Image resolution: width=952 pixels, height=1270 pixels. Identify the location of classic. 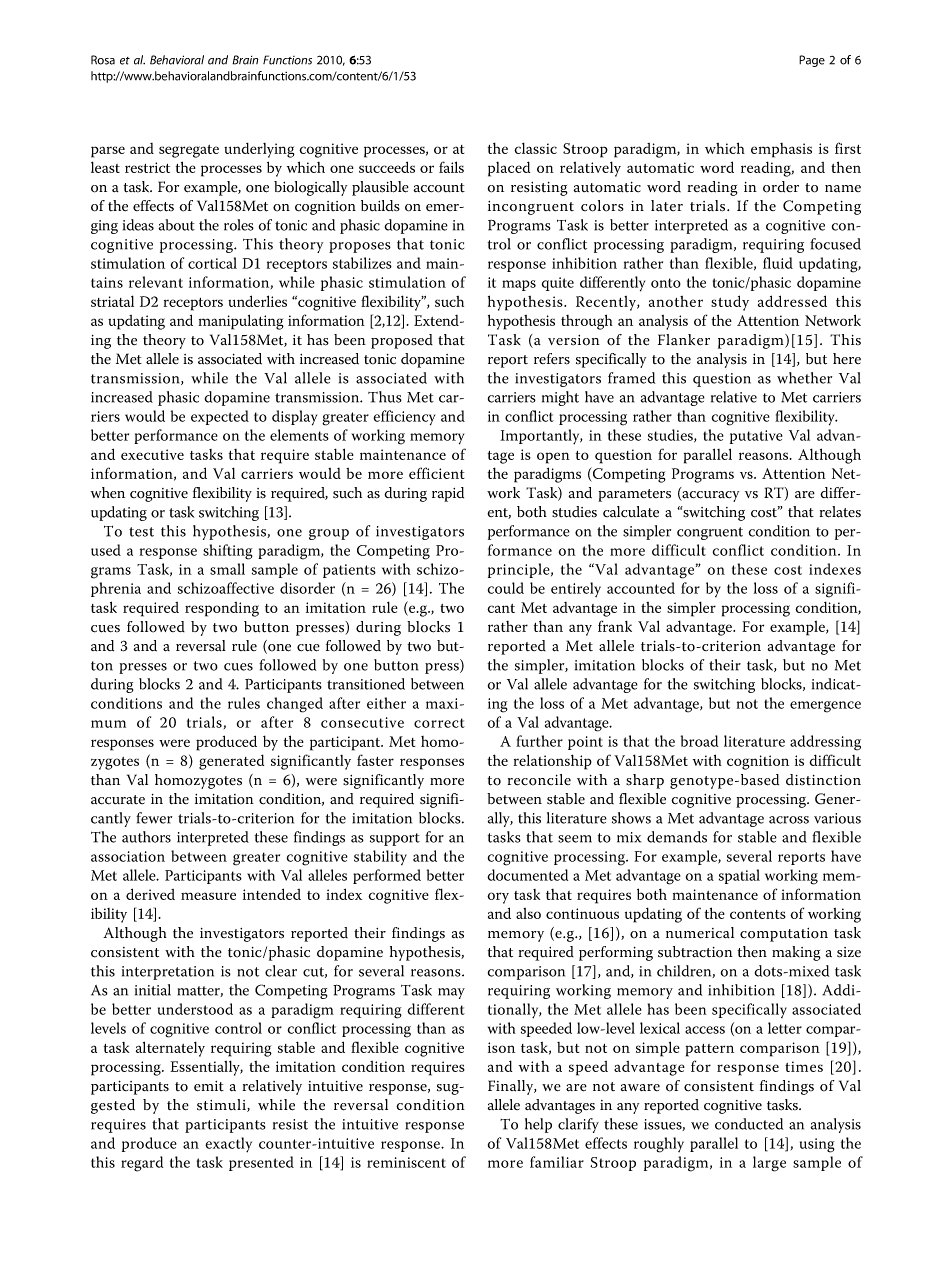
(535, 148).
